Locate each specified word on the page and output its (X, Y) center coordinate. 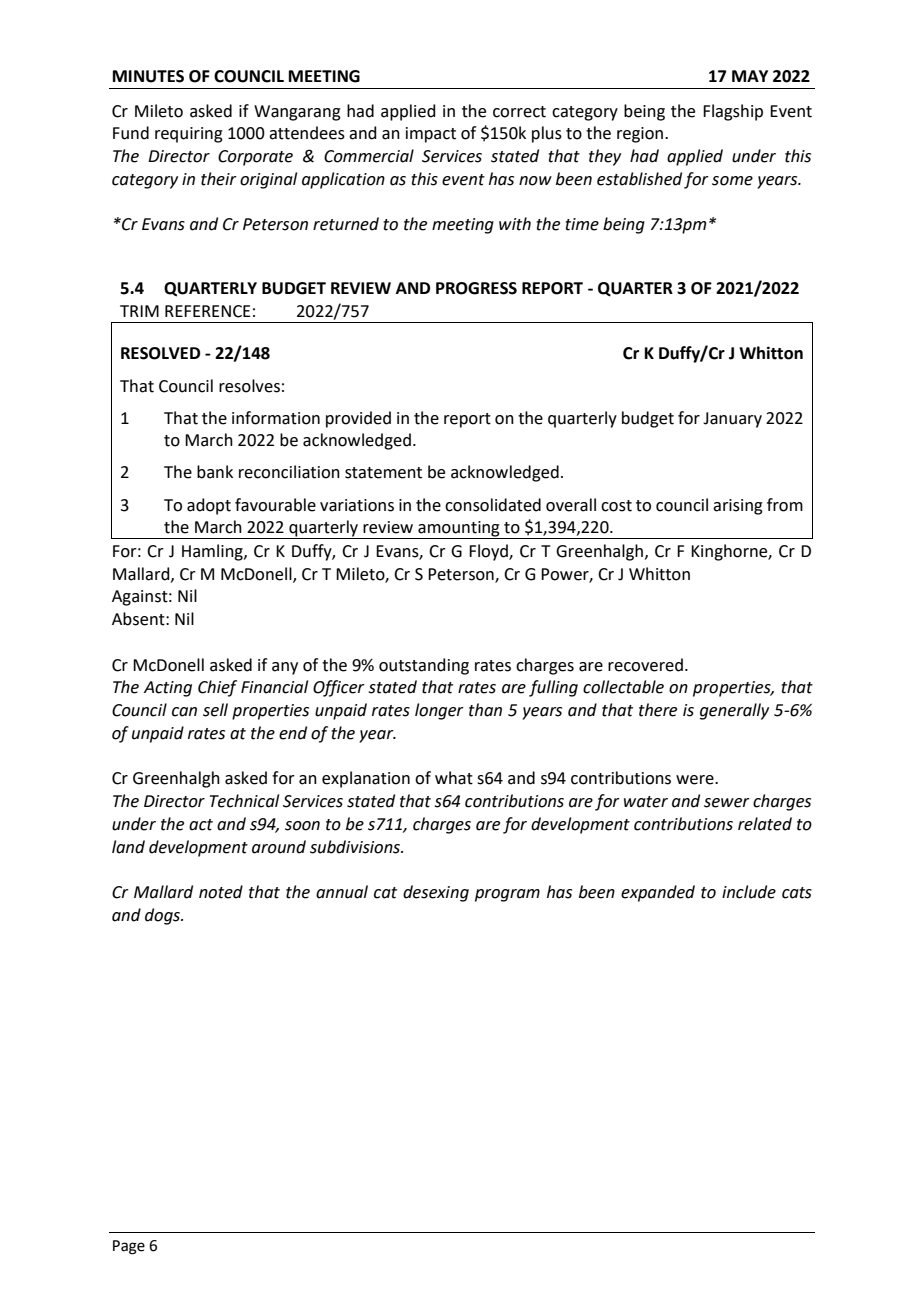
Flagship (733, 112)
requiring (189, 135)
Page (129, 1247)
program (507, 895)
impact (431, 135)
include (749, 892)
